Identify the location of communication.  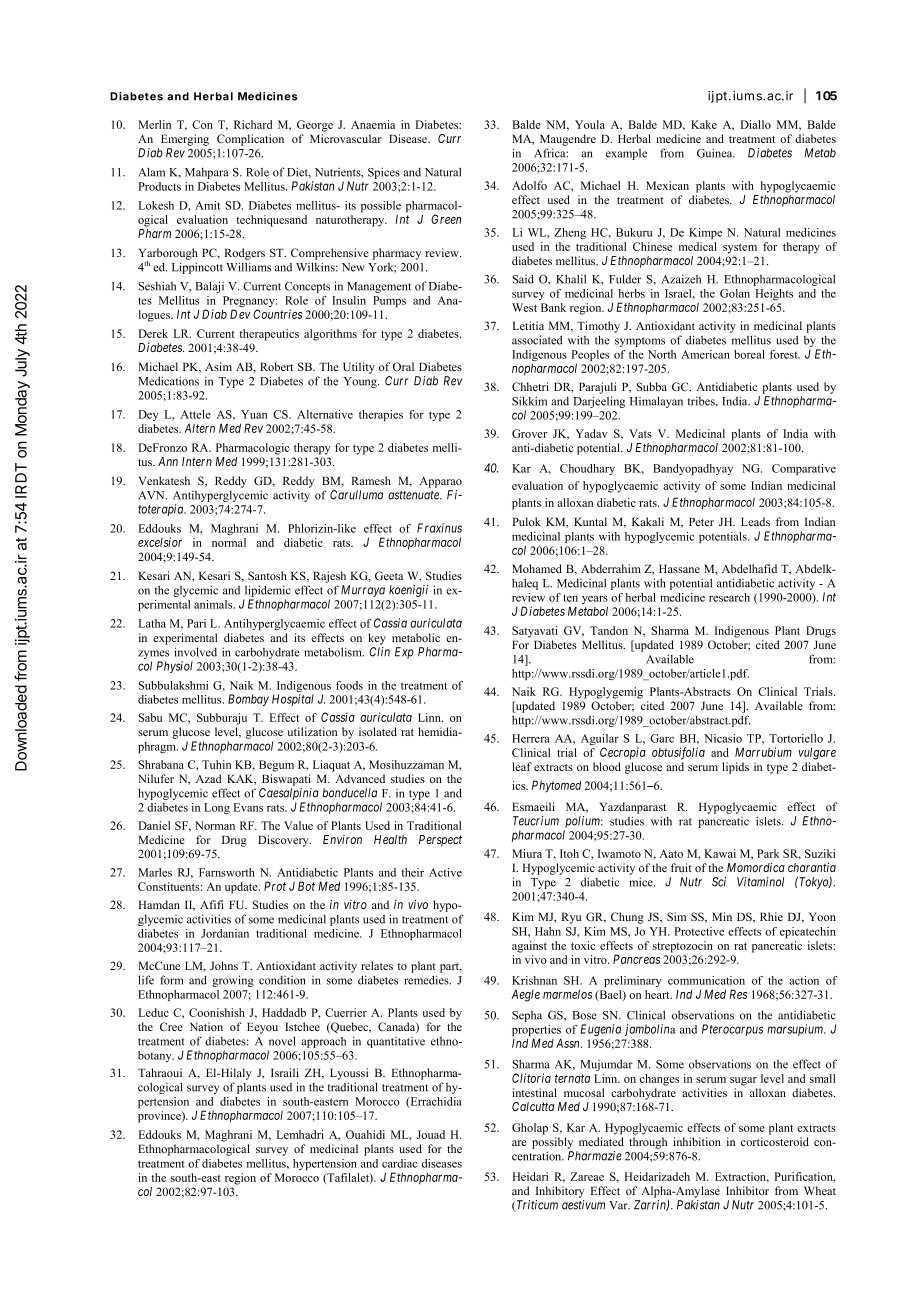
(706, 980).
